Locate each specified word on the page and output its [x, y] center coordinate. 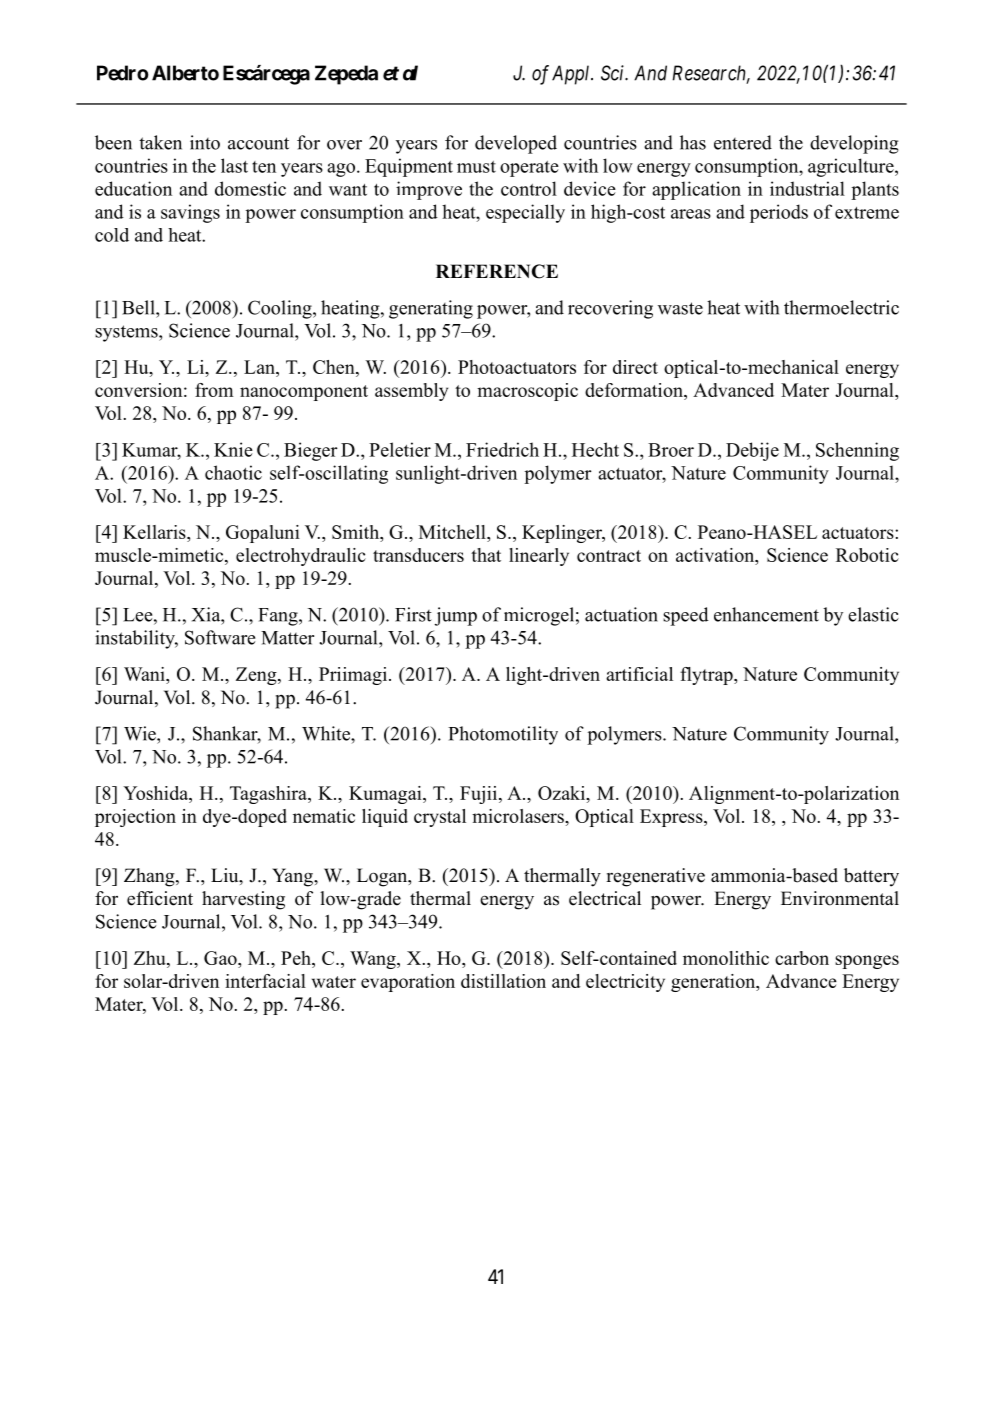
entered [743, 142]
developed [516, 144]
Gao [221, 958]
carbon [802, 958]
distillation [503, 981]
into [205, 142]
